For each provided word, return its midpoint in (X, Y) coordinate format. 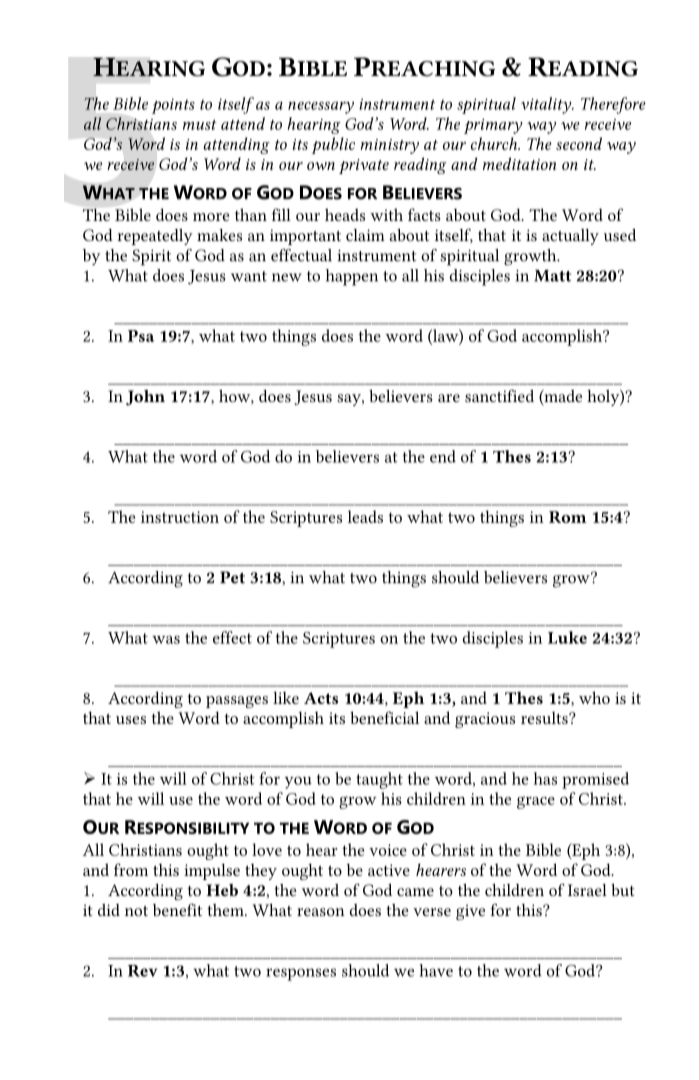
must (200, 125)
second (579, 143)
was (166, 639)
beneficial (384, 717)
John (145, 398)
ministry (390, 146)
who (594, 697)
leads (365, 516)
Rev (143, 971)
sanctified (499, 395)
